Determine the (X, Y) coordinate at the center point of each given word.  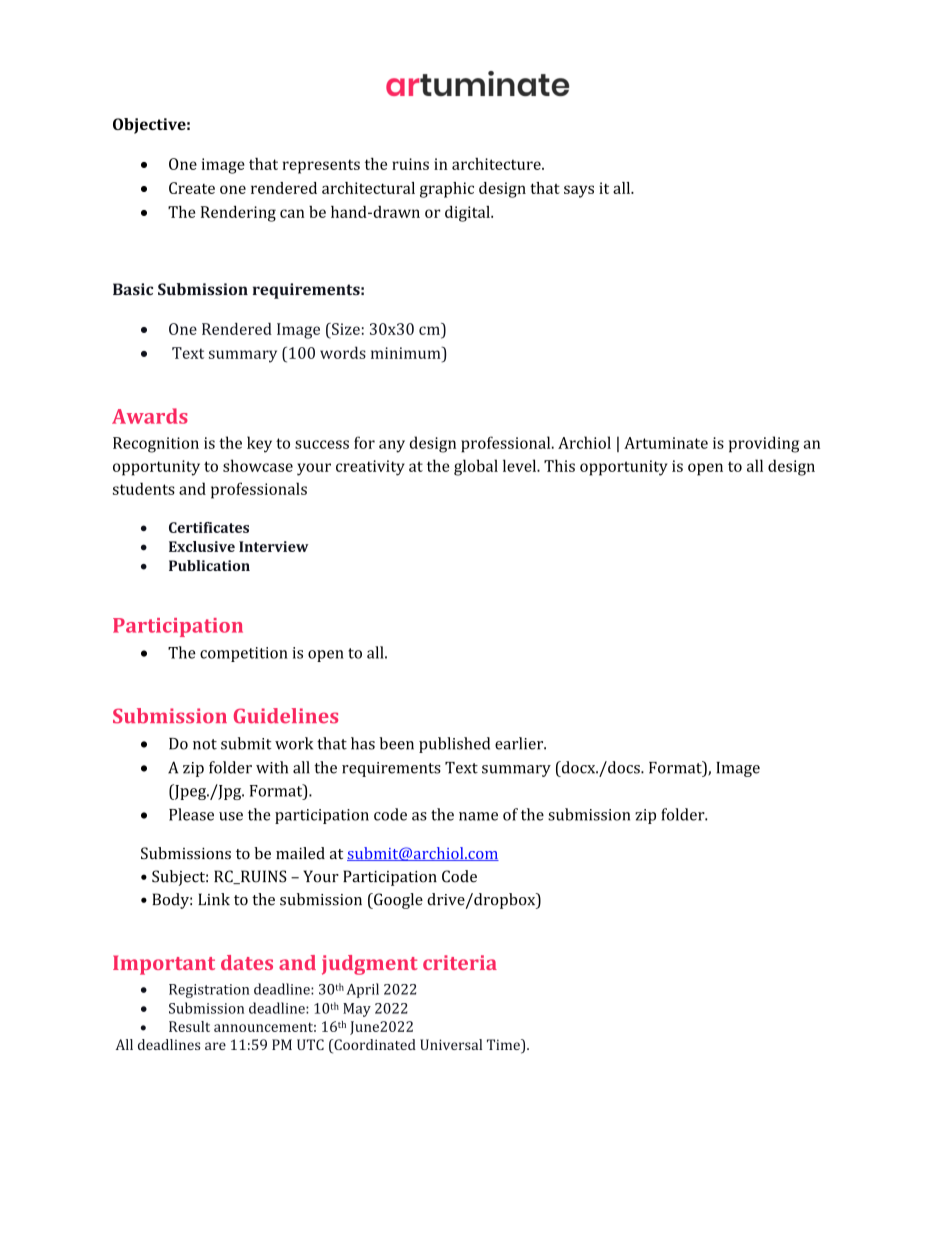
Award (145, 416)
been (396, 743)
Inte (253, 546)
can (292, 213)
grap (437, 191)
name (478, 816)
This (559, 465)
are (215, 1046)
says (579, 191)
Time (504, 1046)
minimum (407, 352)
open (326, 656)
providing (764, 444)
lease (196, 814)
